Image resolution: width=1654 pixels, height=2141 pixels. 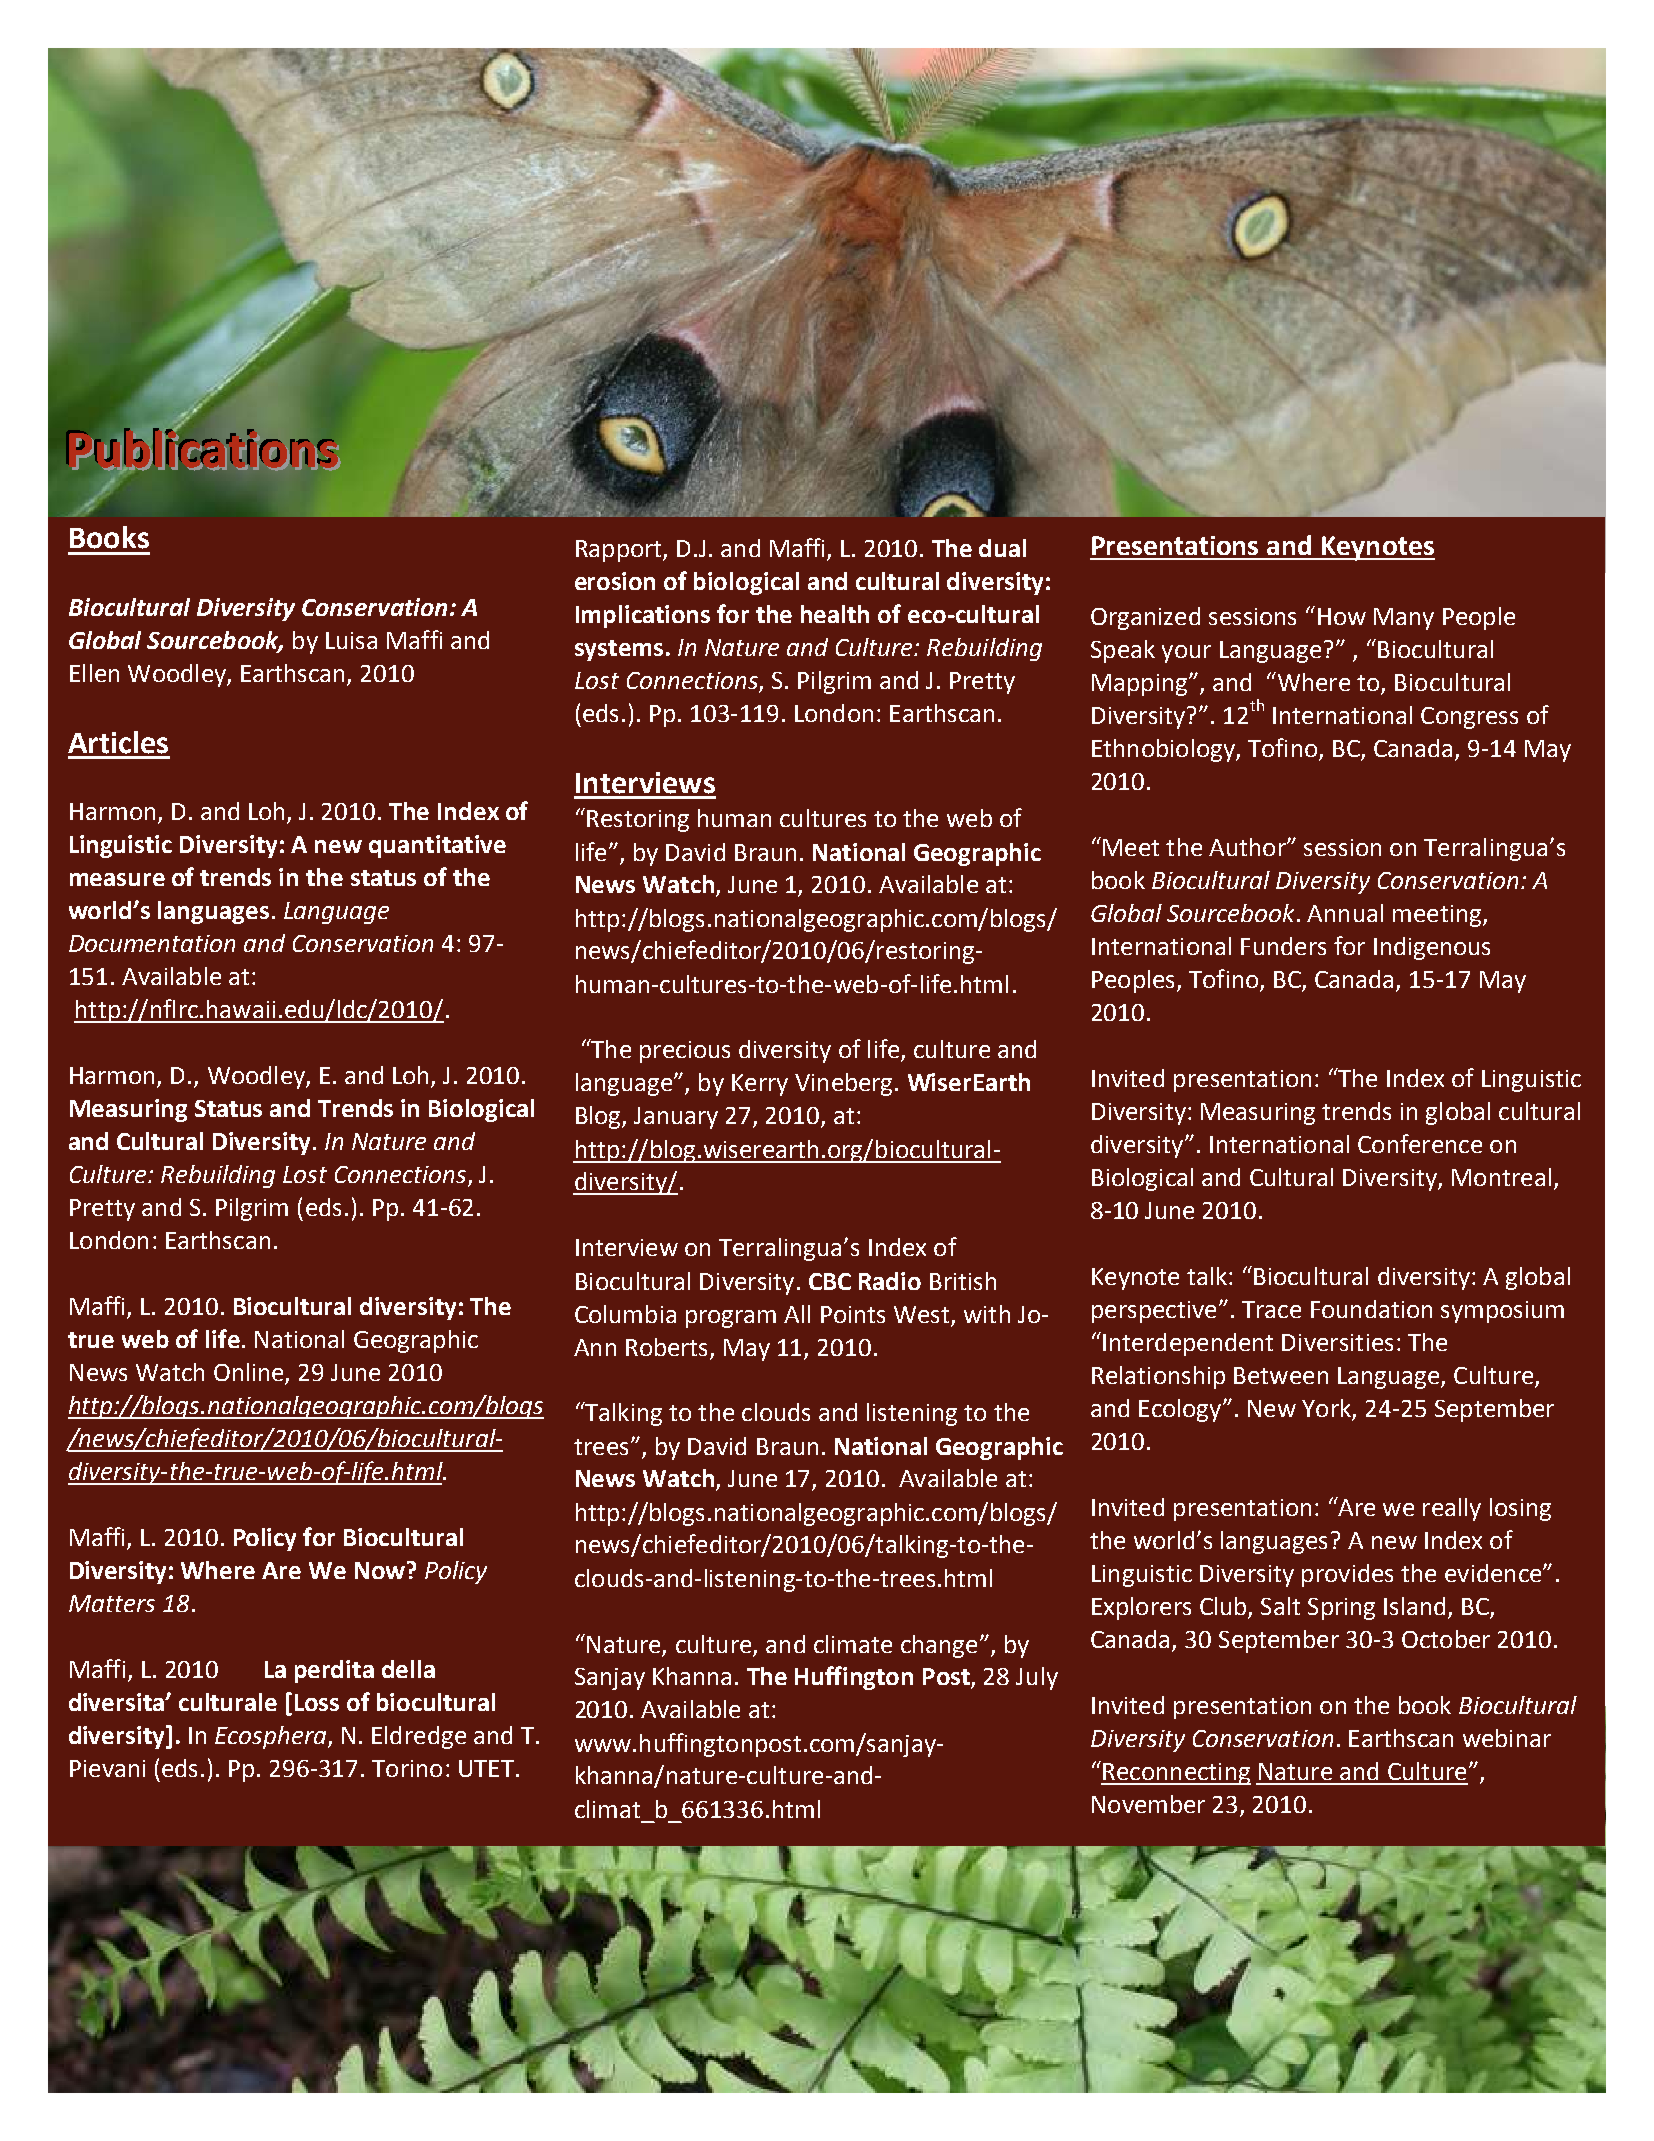 I want to click on health, so click(x=835, y=614).
